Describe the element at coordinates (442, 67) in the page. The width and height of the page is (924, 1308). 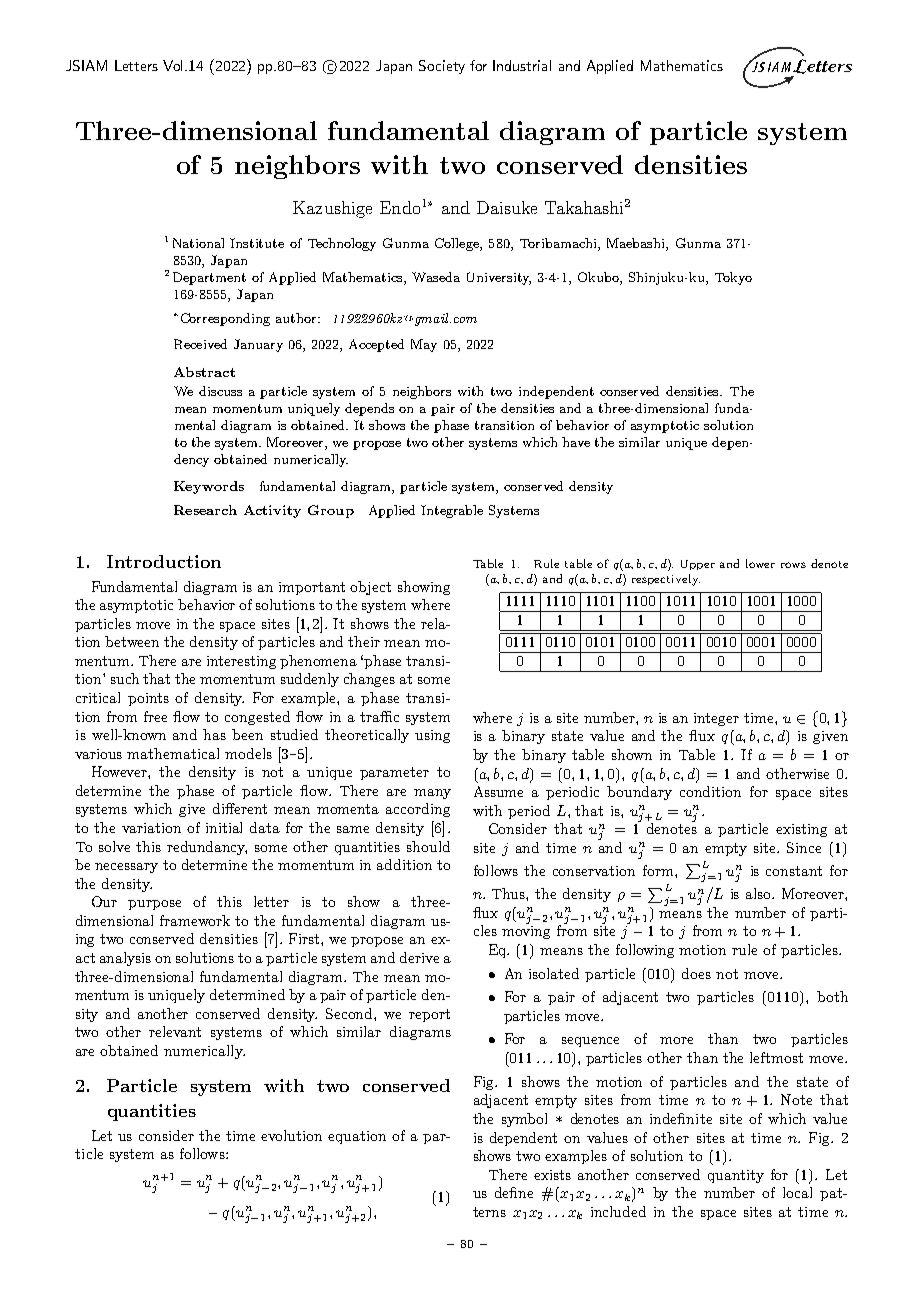
I see `Society` at that location.
